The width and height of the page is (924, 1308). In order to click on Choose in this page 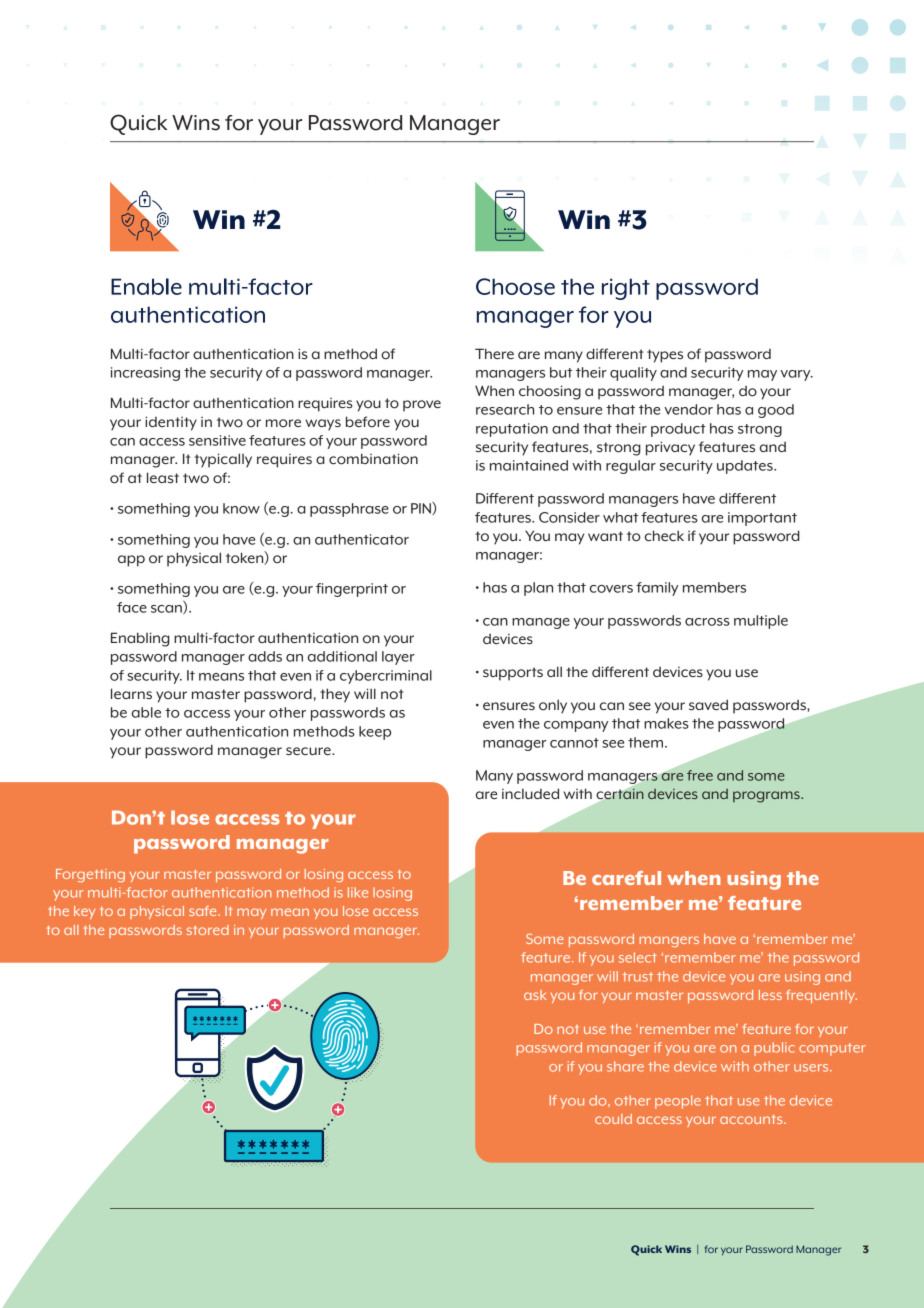, I will do `click(515, 286)`.
